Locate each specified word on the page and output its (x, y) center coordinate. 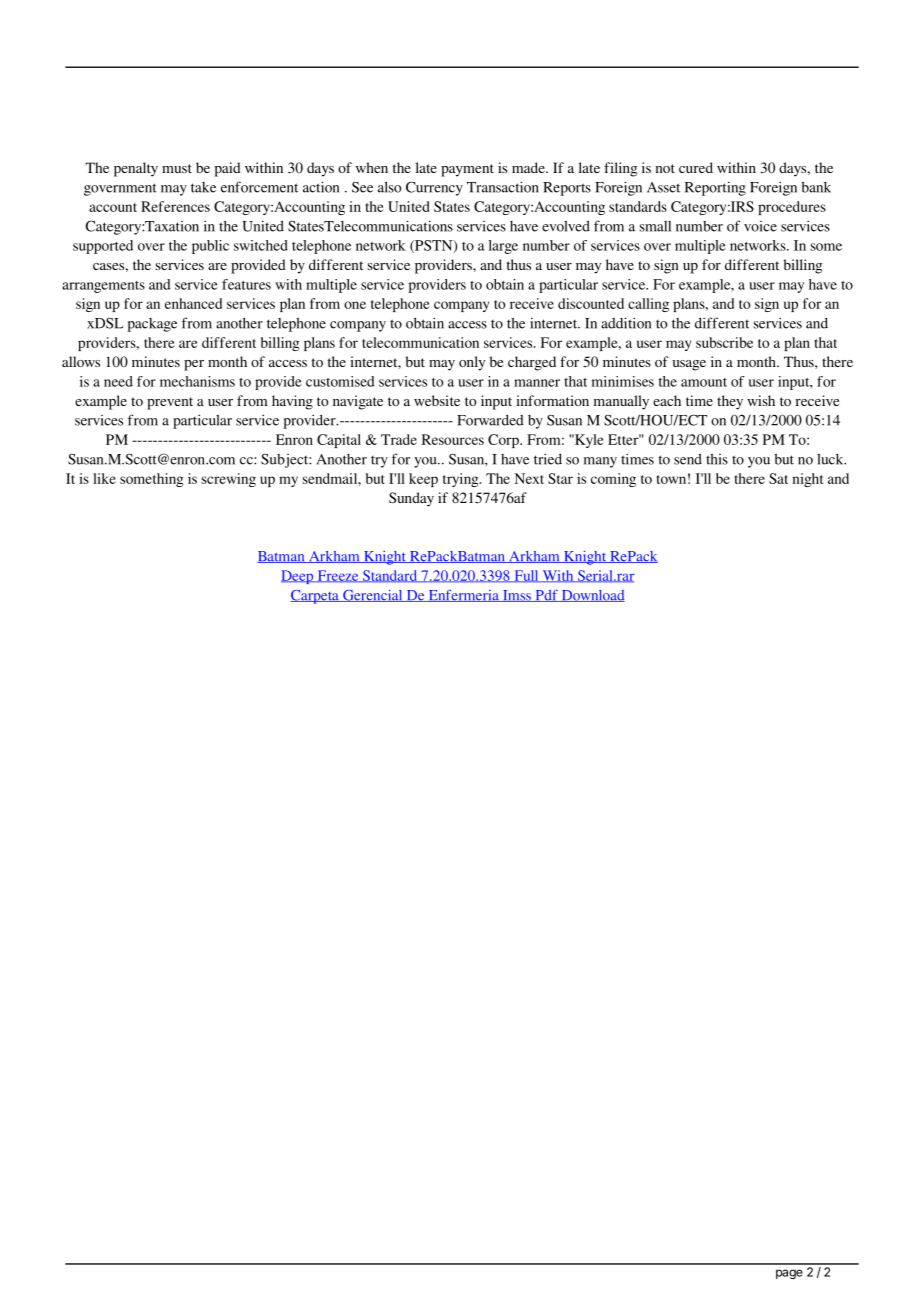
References (175, 206)
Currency (434, 188)
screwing (229, 480)
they (730, 402)
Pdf (546, 595)
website (437, 400)
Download (592, 596)
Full (526, 576)
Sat (778, 478)
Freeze (338, 576)
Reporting (715, 188)
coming (613, 480)
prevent (170, 403)
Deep (298, 577)
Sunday (411, 499)
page (789, 1274)
